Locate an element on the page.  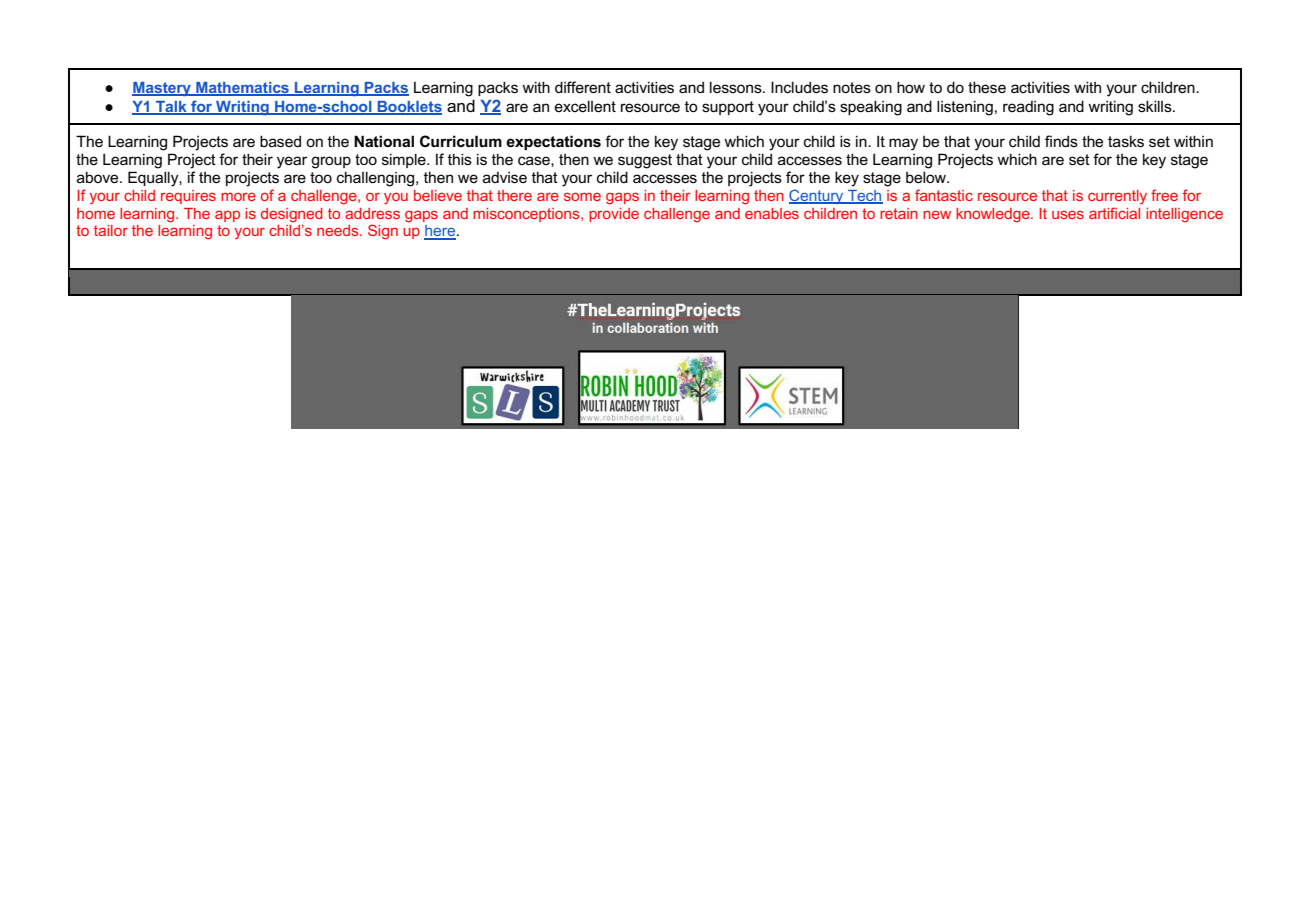
above is located at coordinates (99, 177).
